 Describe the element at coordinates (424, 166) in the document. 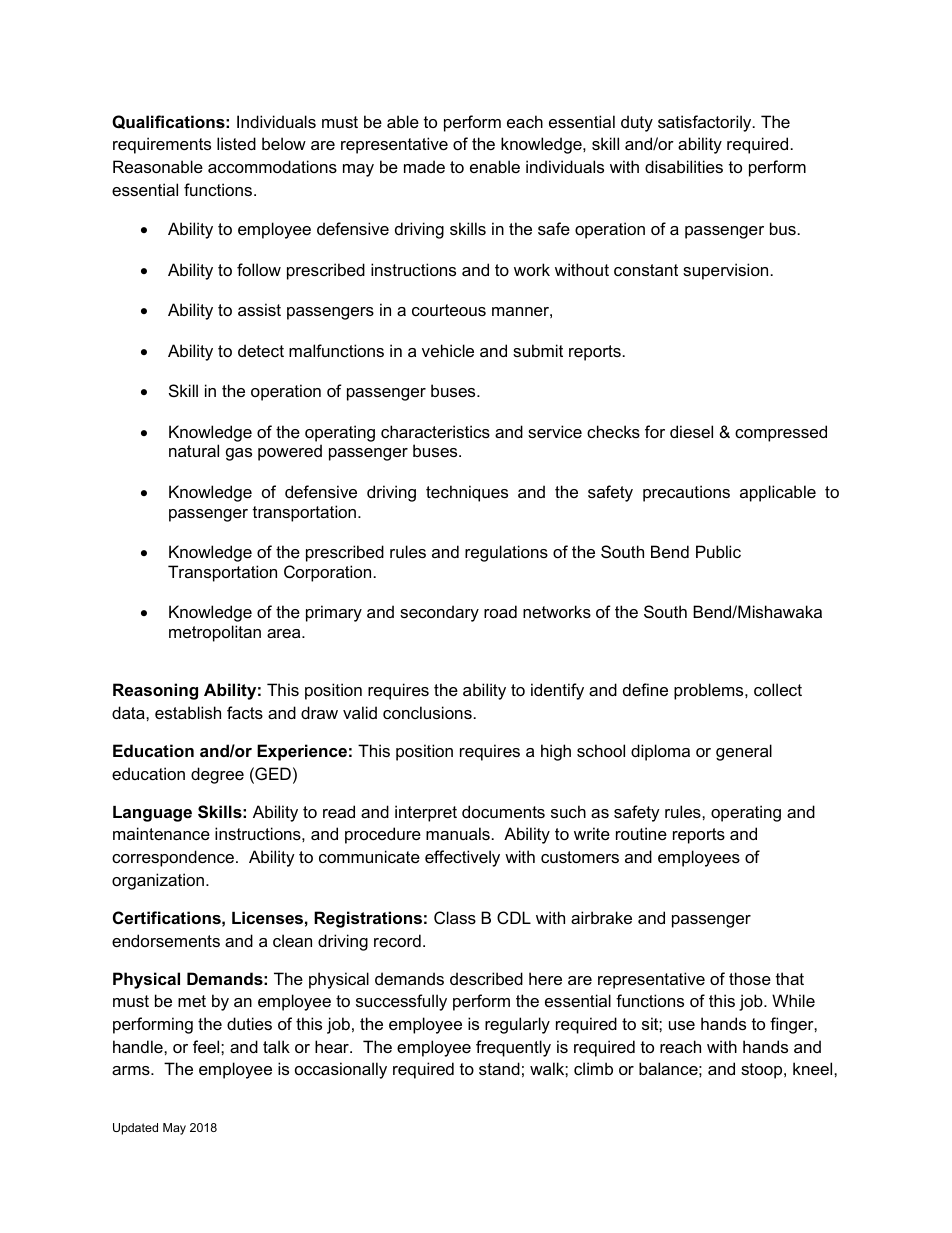

I see `made` at that location.
